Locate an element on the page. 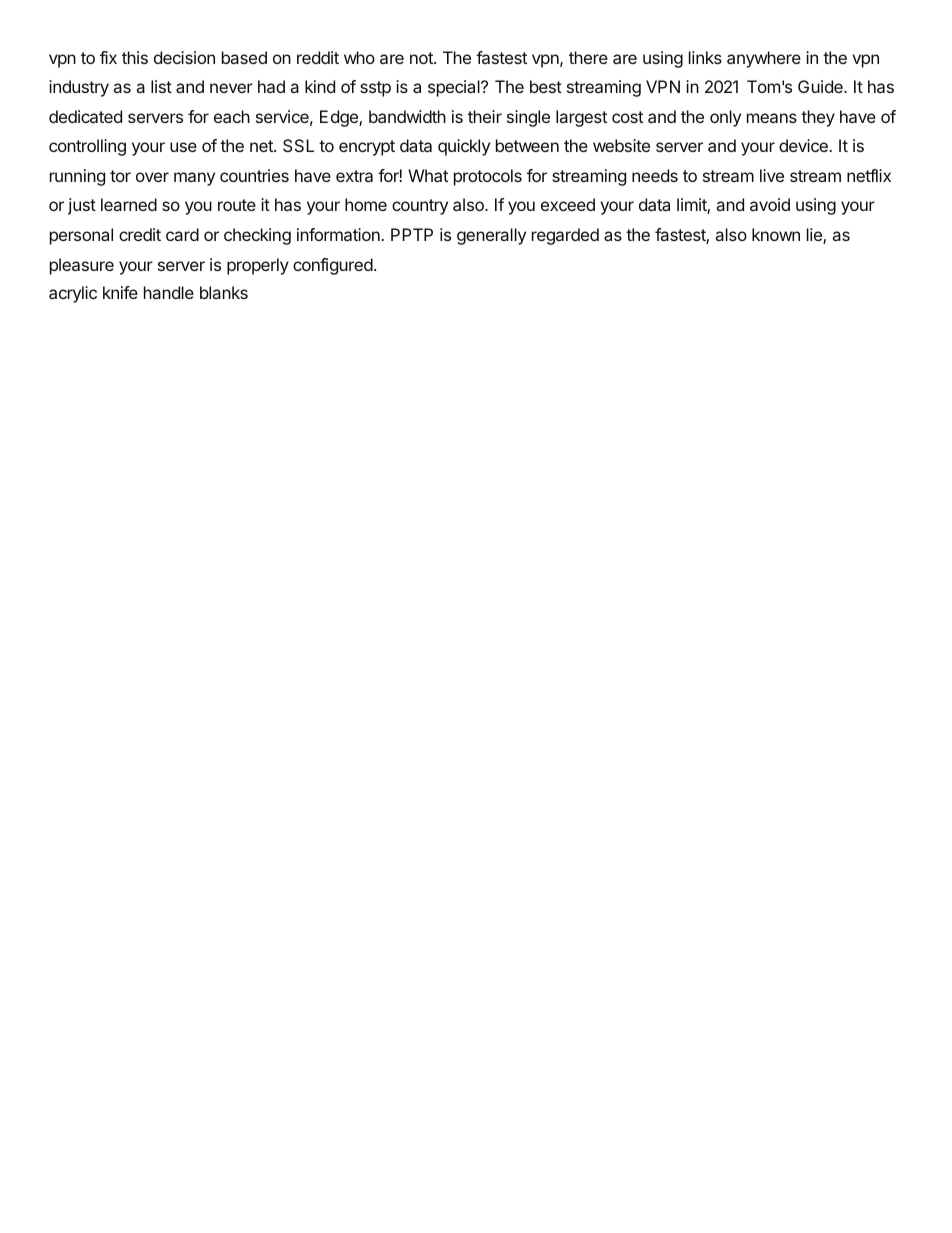 The image size is (952, 1233). decision is located at coordinates (184, 57).
